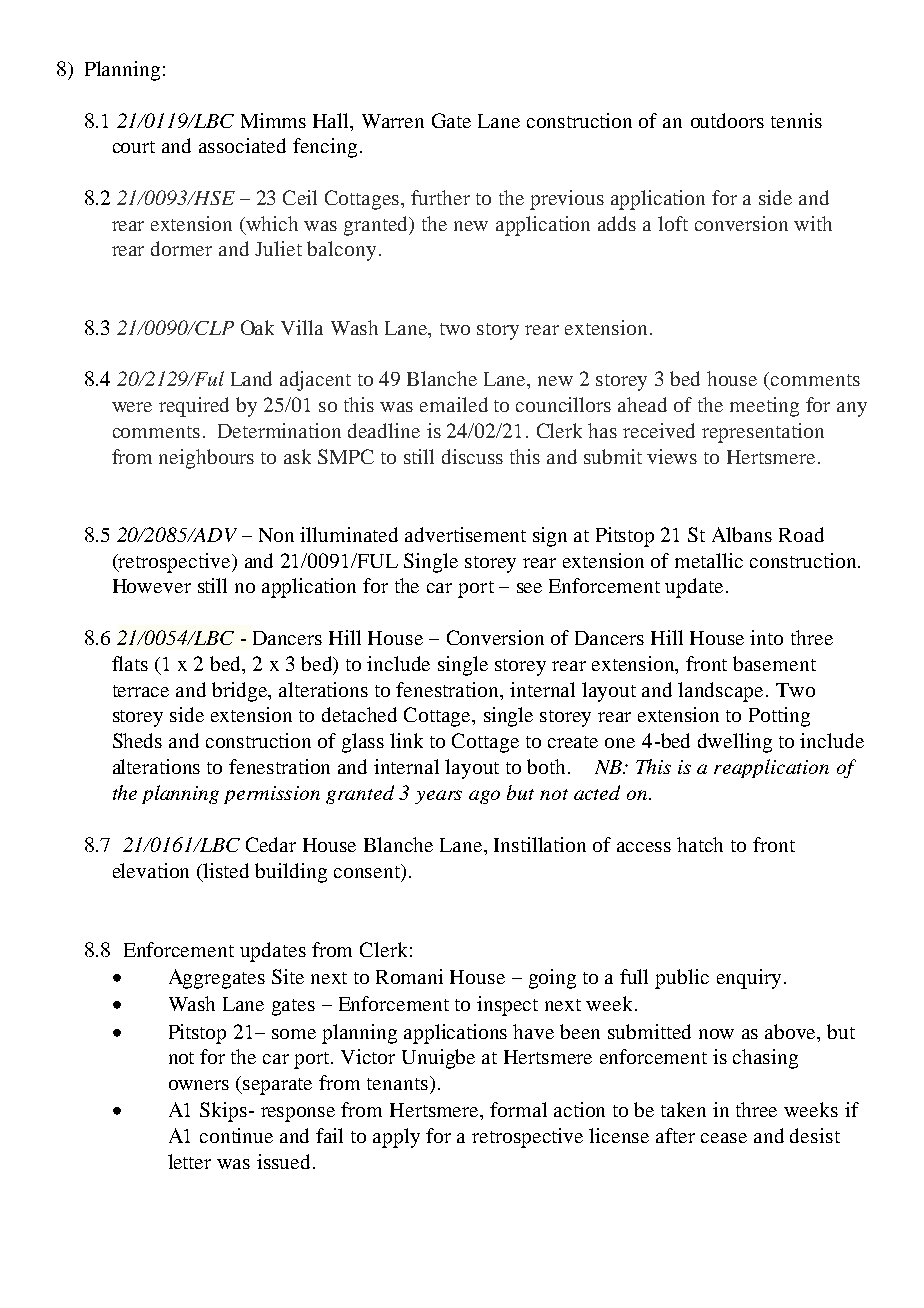 This document has height=1308, width=924. What do you see at coordinates (440, 197) in the document?
I see `further` at bounding box center [440, 197].
